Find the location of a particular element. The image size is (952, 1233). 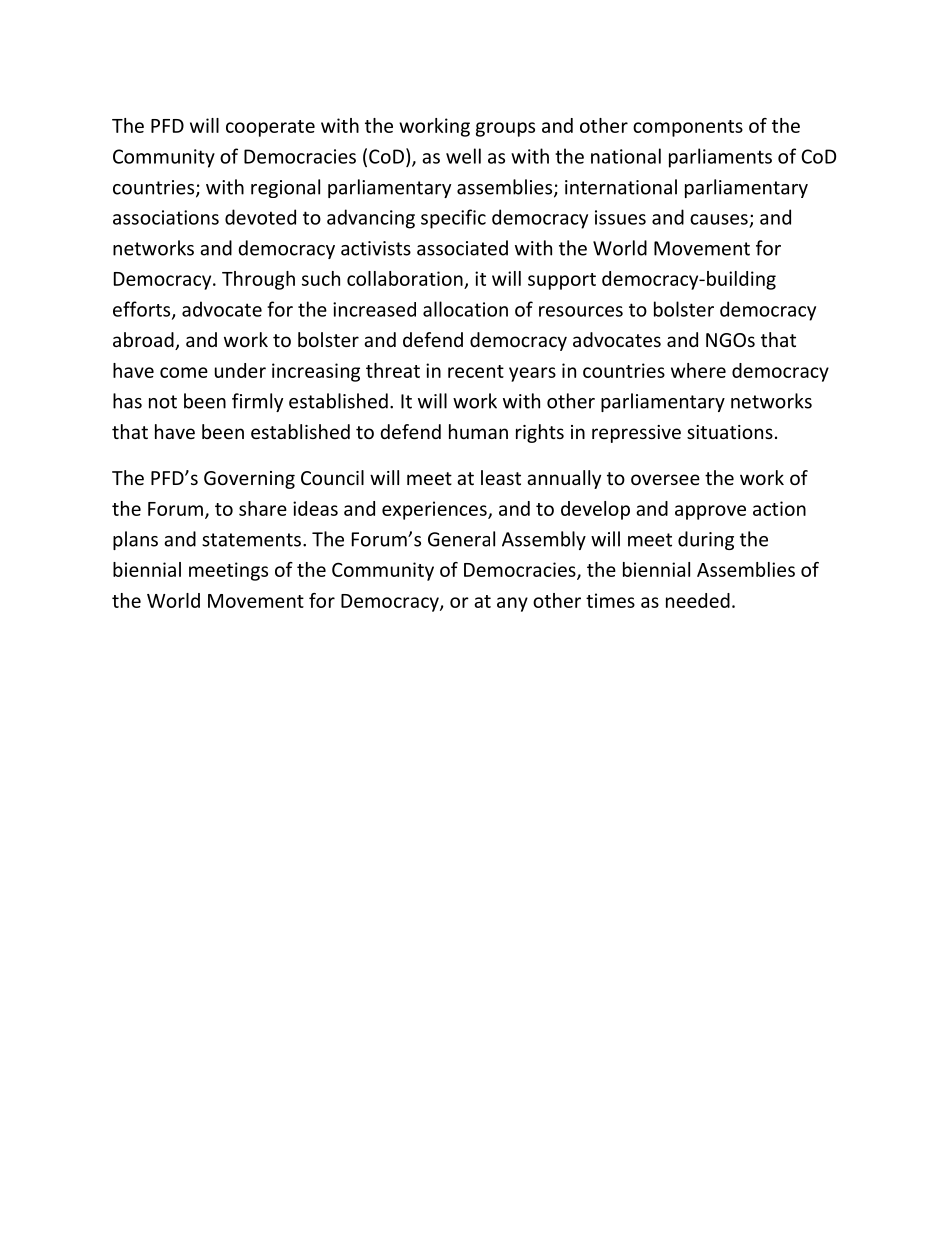

statements is located at coordinates (251, 540).
